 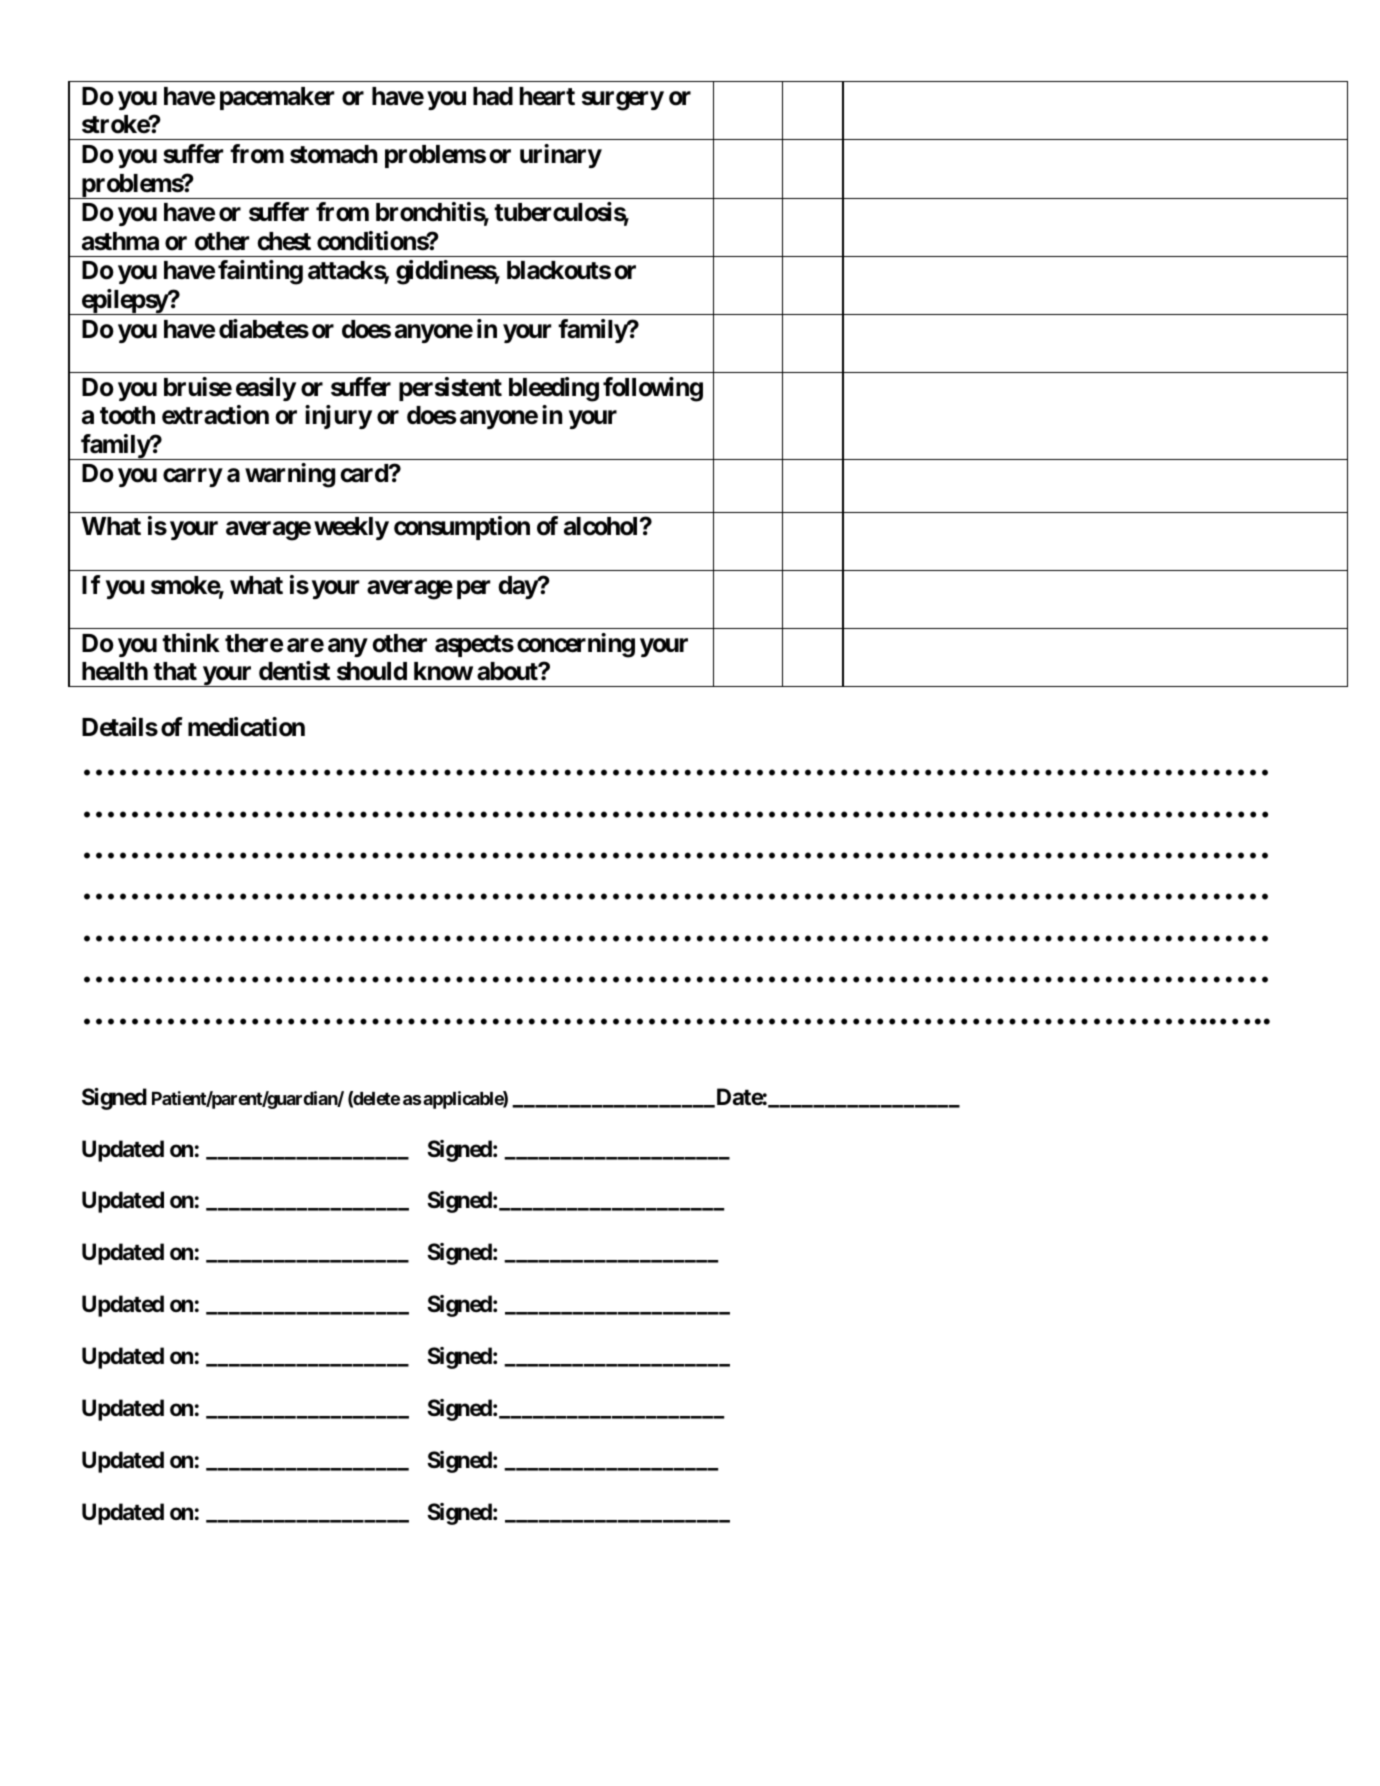 What do you see at coordinates (518, 587) in the document?
I see `day` at bounding box center [518, 587].
